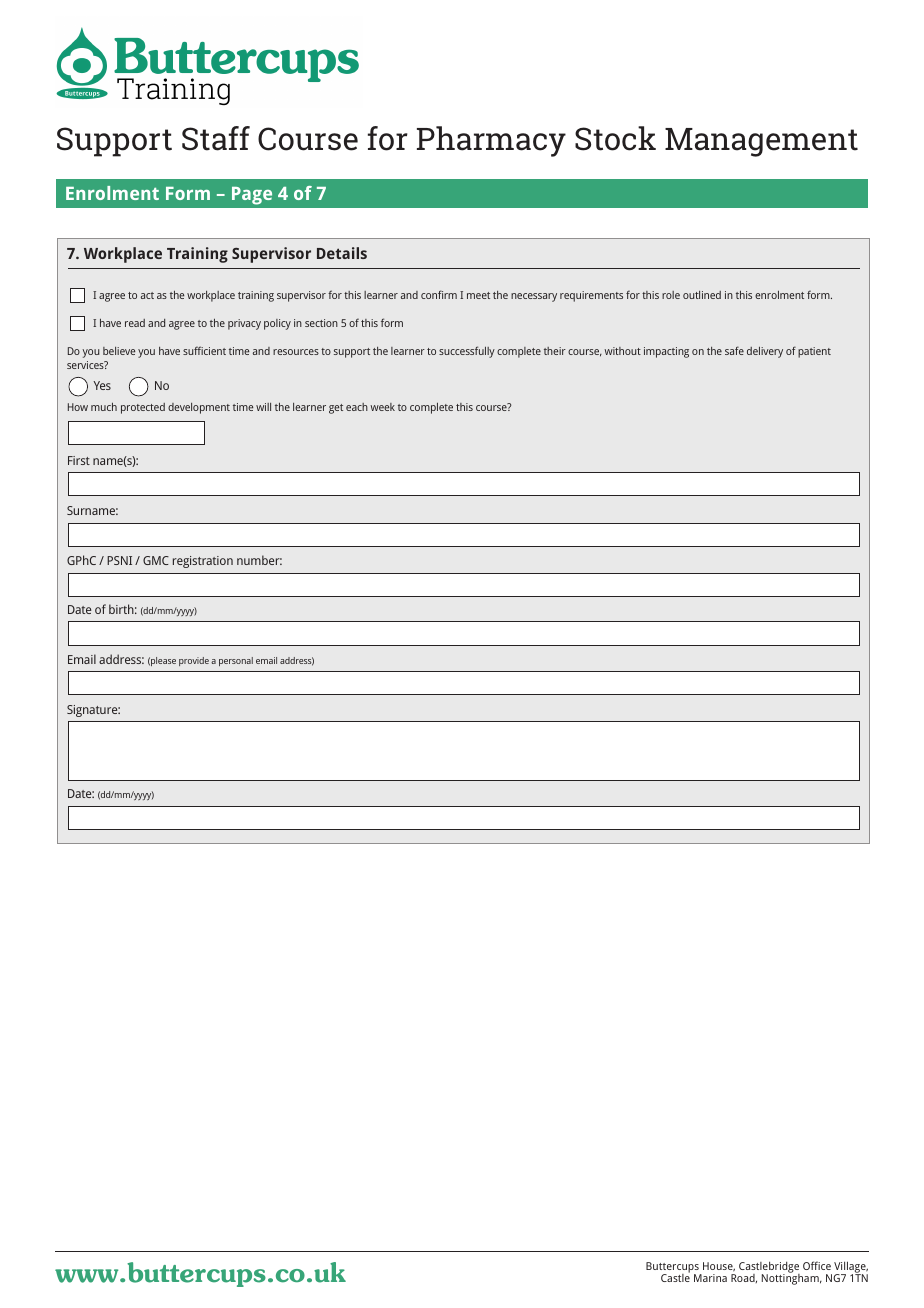  Describe the element at coordinates (817, 1265) in the screenshot. I see `Office` at that location.
